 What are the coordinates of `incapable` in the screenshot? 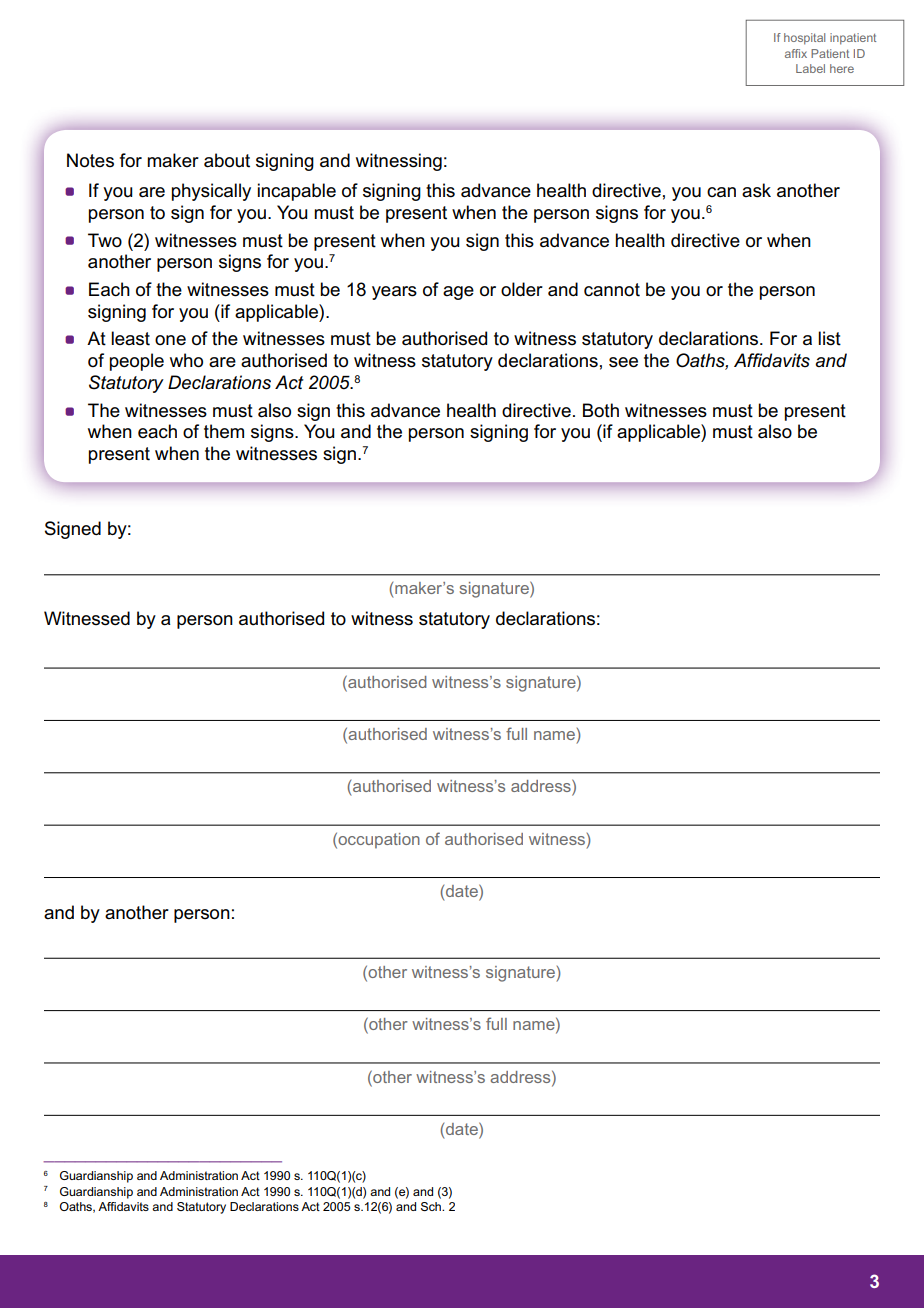 It's located at (297, 192).
